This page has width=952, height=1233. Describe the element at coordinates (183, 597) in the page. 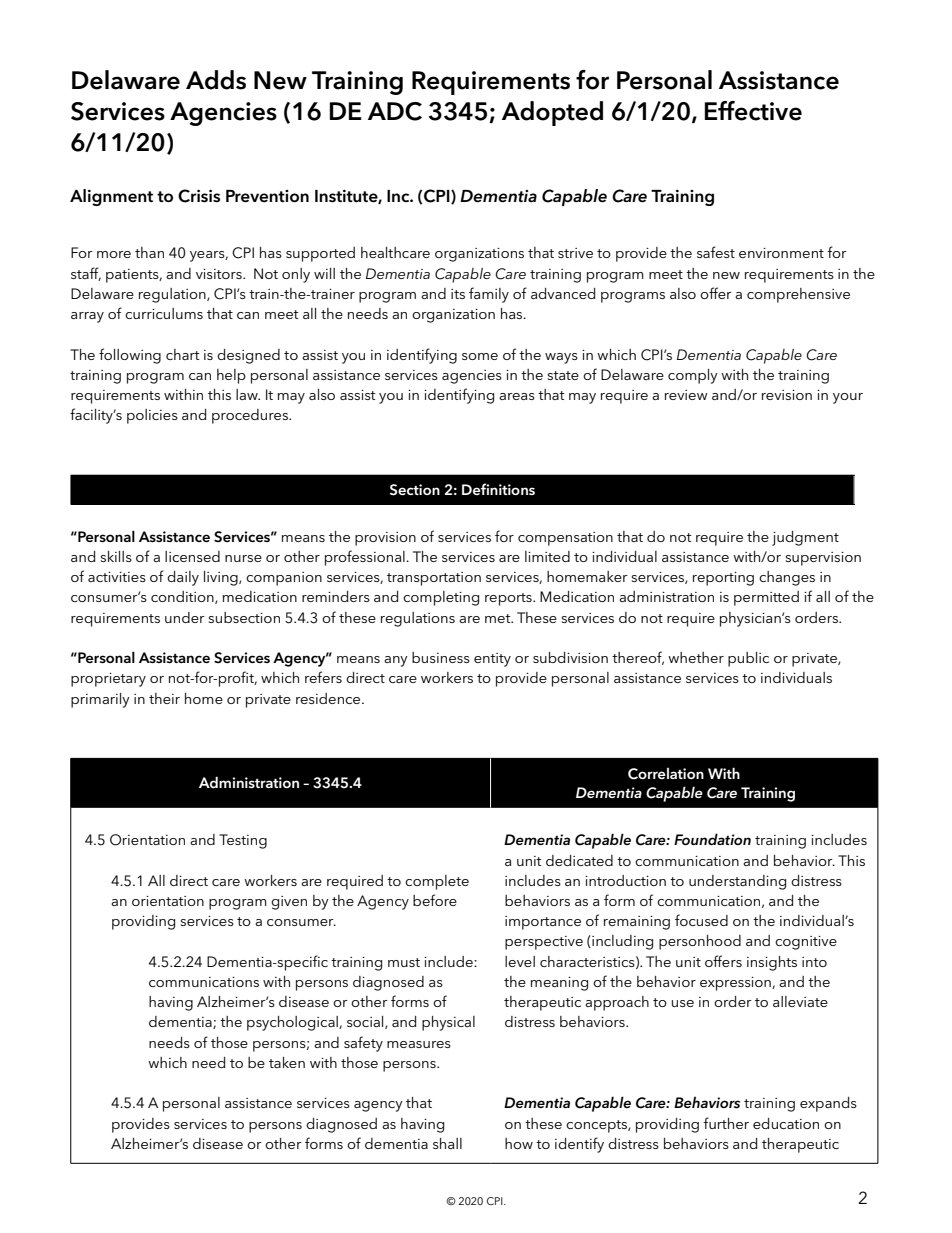

I see `condition` at that location.
